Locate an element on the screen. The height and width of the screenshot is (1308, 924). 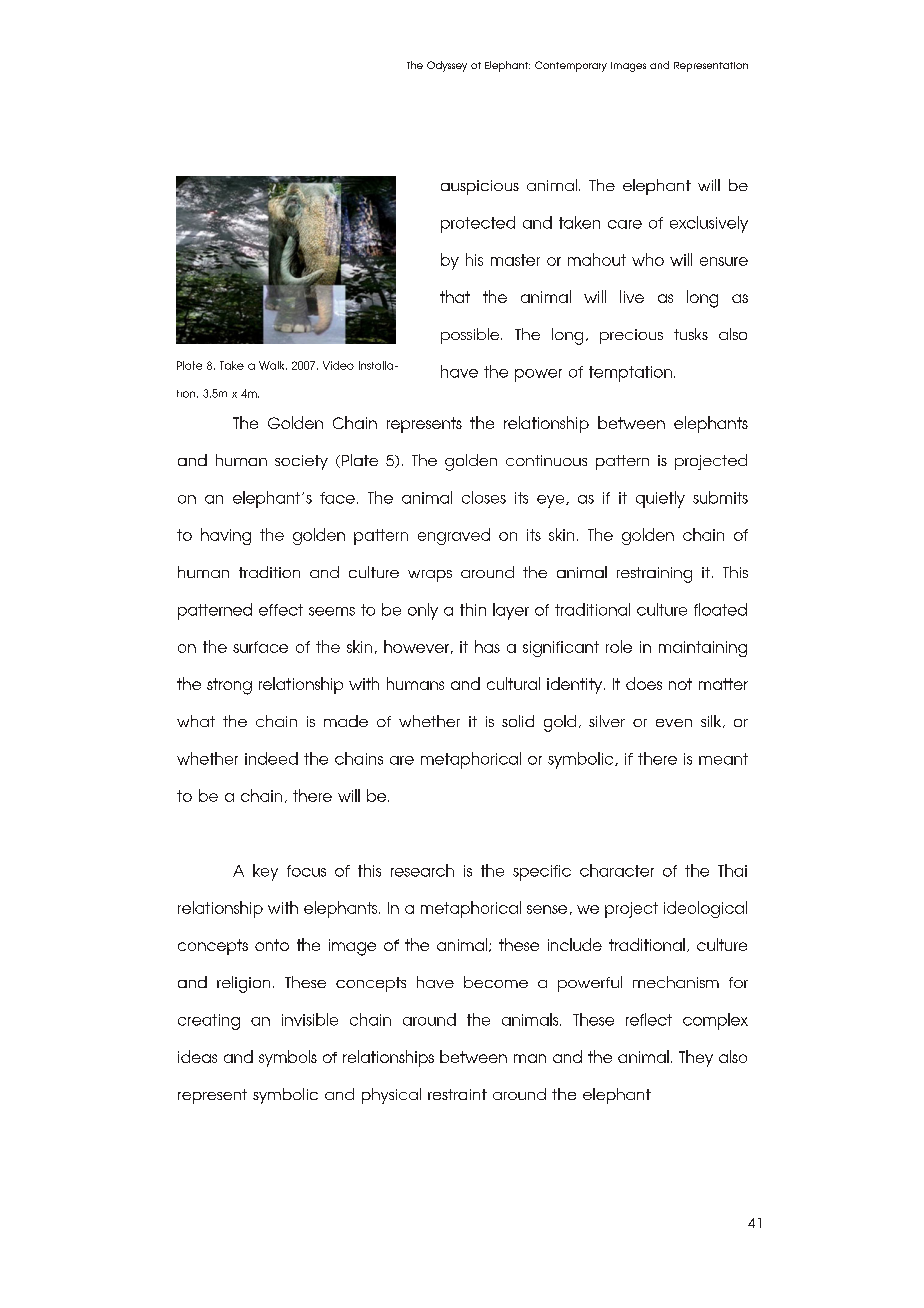
effect is located at coordinates (281, 610).
